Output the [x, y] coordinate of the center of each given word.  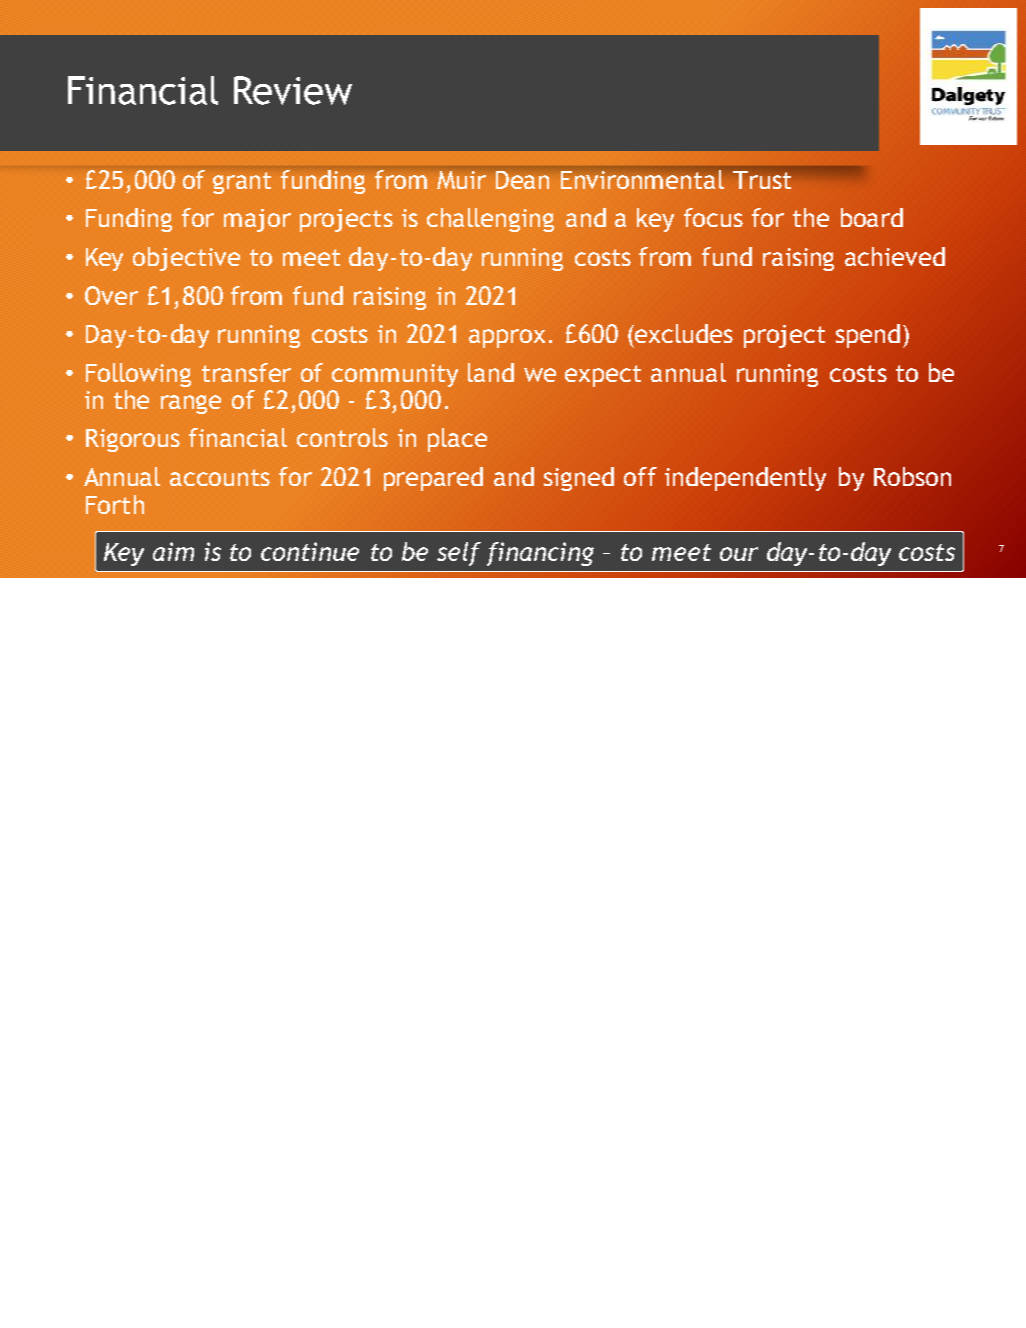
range [191, 404]
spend [868, 336]
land [491, 372]
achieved [895, 256]
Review [293, 90]
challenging [490, 220]
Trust [762, 180]
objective [186, 259]
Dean [522, 180]
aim [173, 551]
